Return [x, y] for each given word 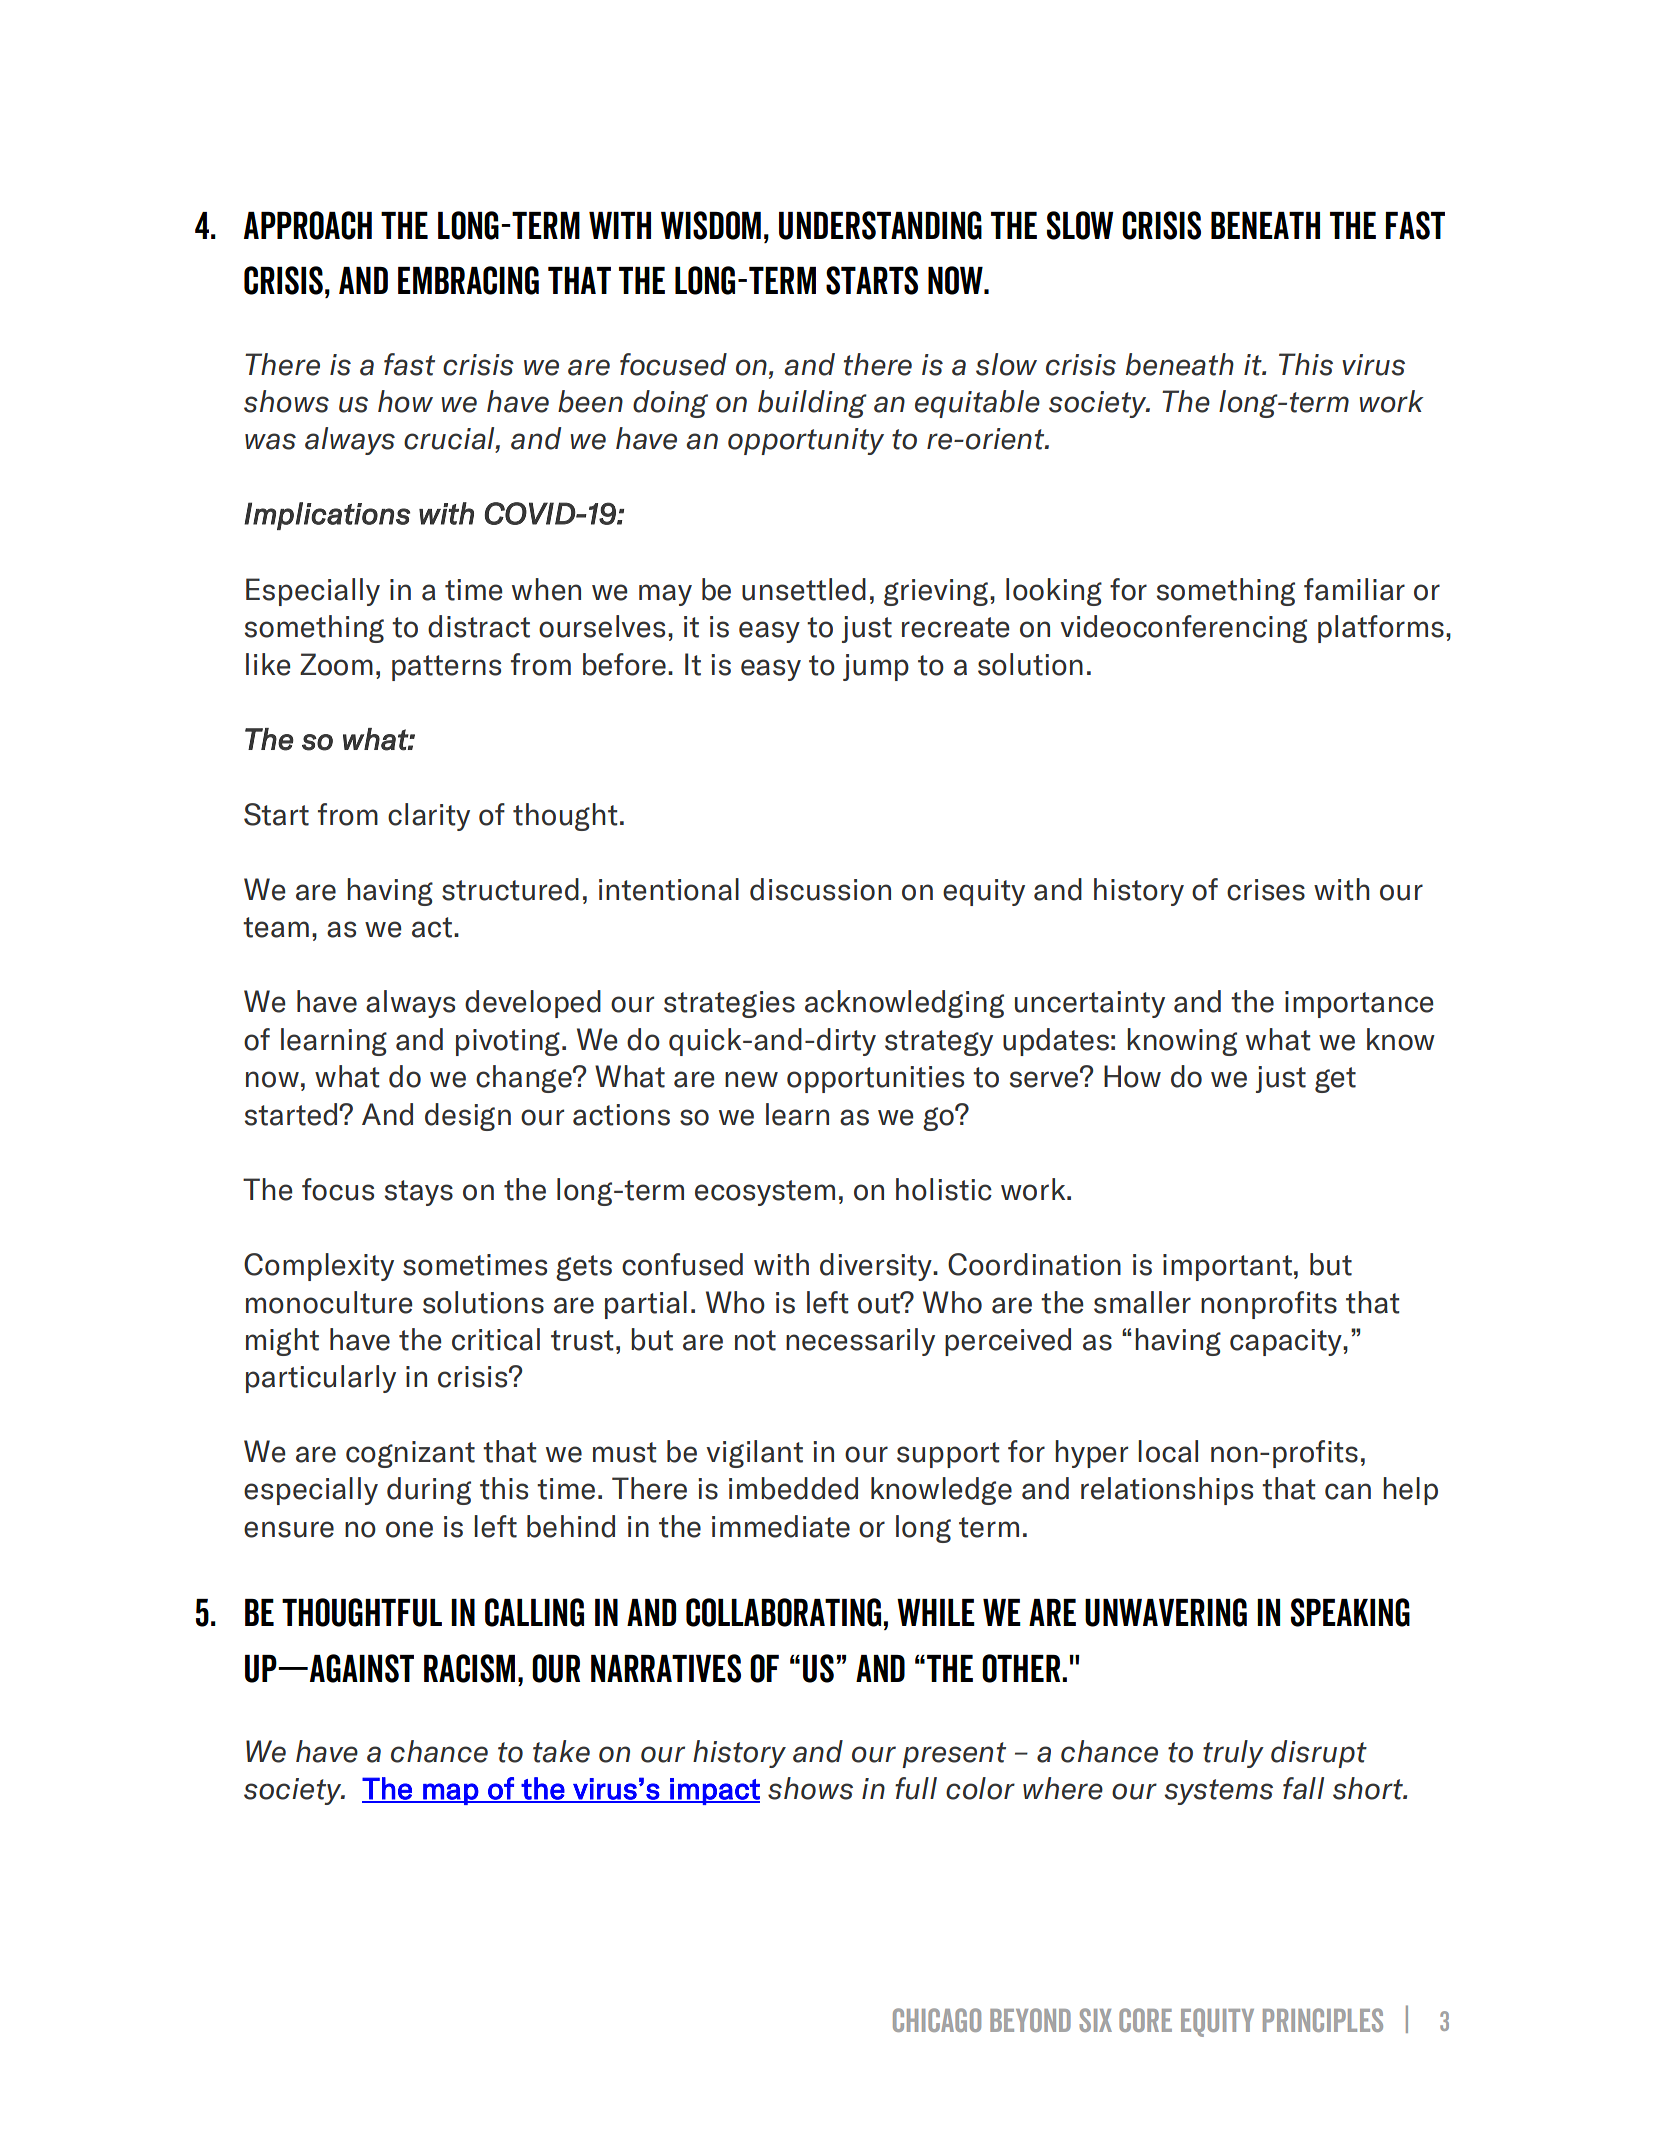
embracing [468, 280]
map [450, 1794]
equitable [977, 404]
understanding [880, 225]
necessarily [860, 1342]
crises [1266, 890]
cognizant [410, 1454]
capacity [1287, 1342]
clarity [429, 817]
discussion [820, 889]
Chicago [937, 2020]
